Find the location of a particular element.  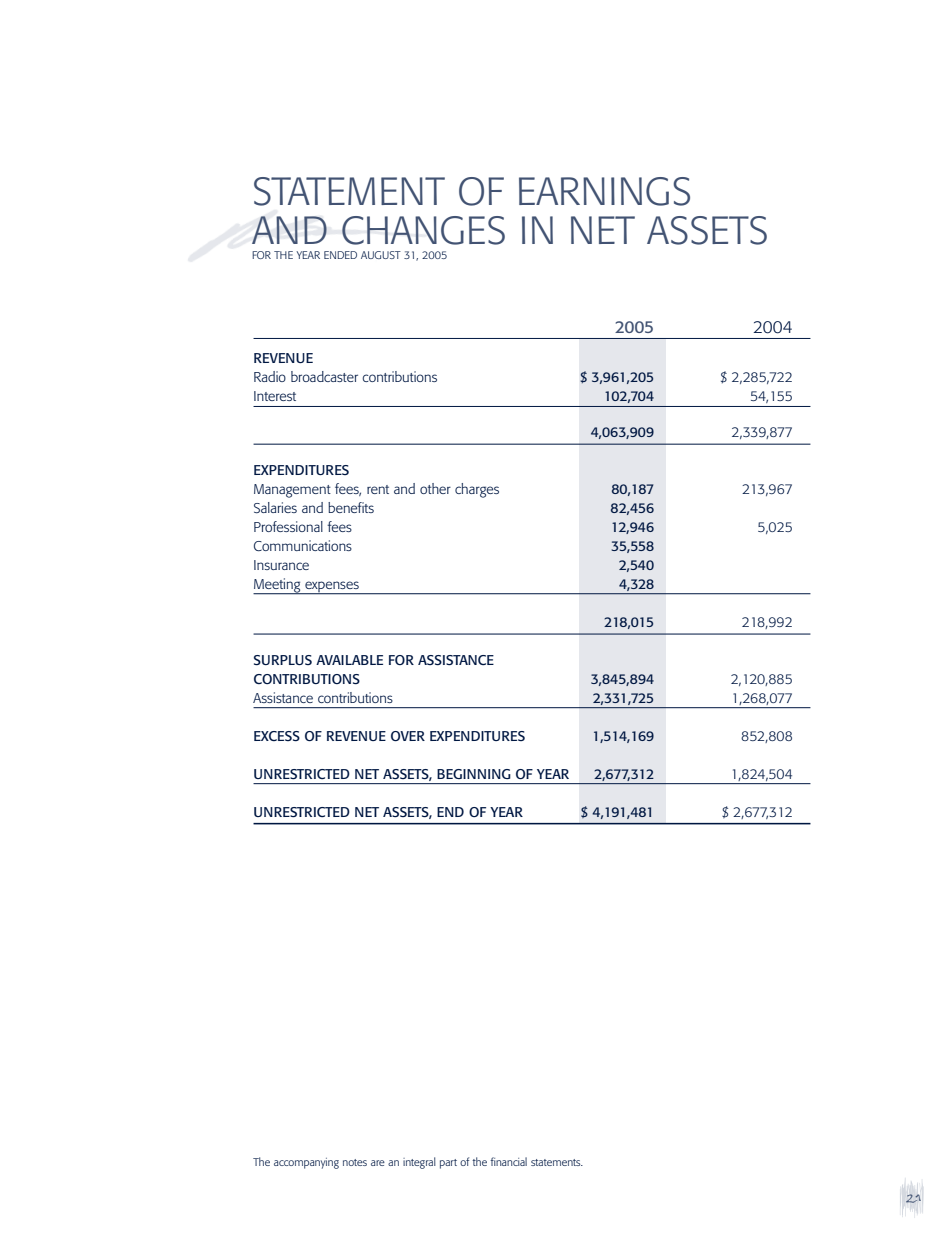

EXCESS is located at coordinates (277, 736).
